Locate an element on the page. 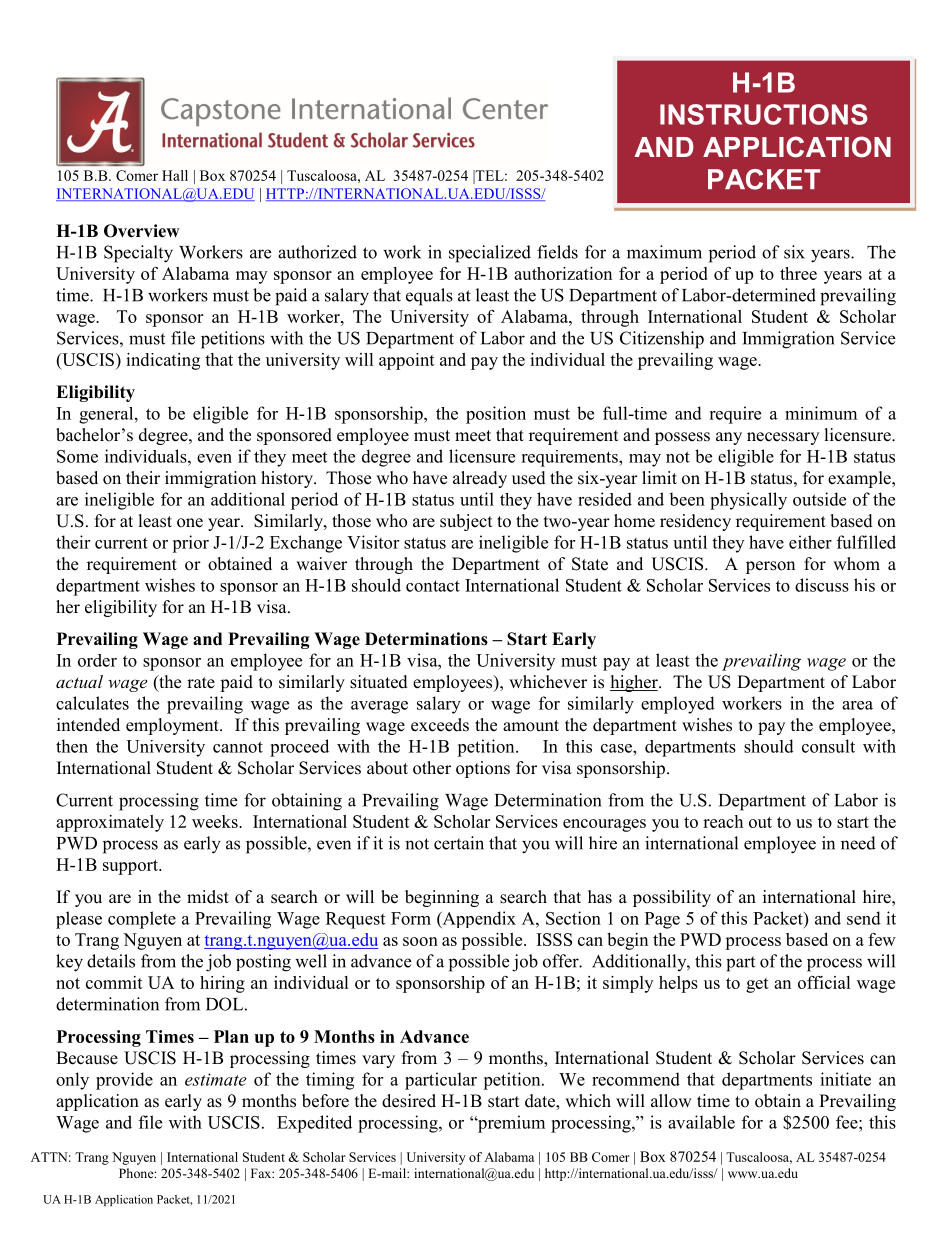  initiate is located at coordinates (845, 1079).
